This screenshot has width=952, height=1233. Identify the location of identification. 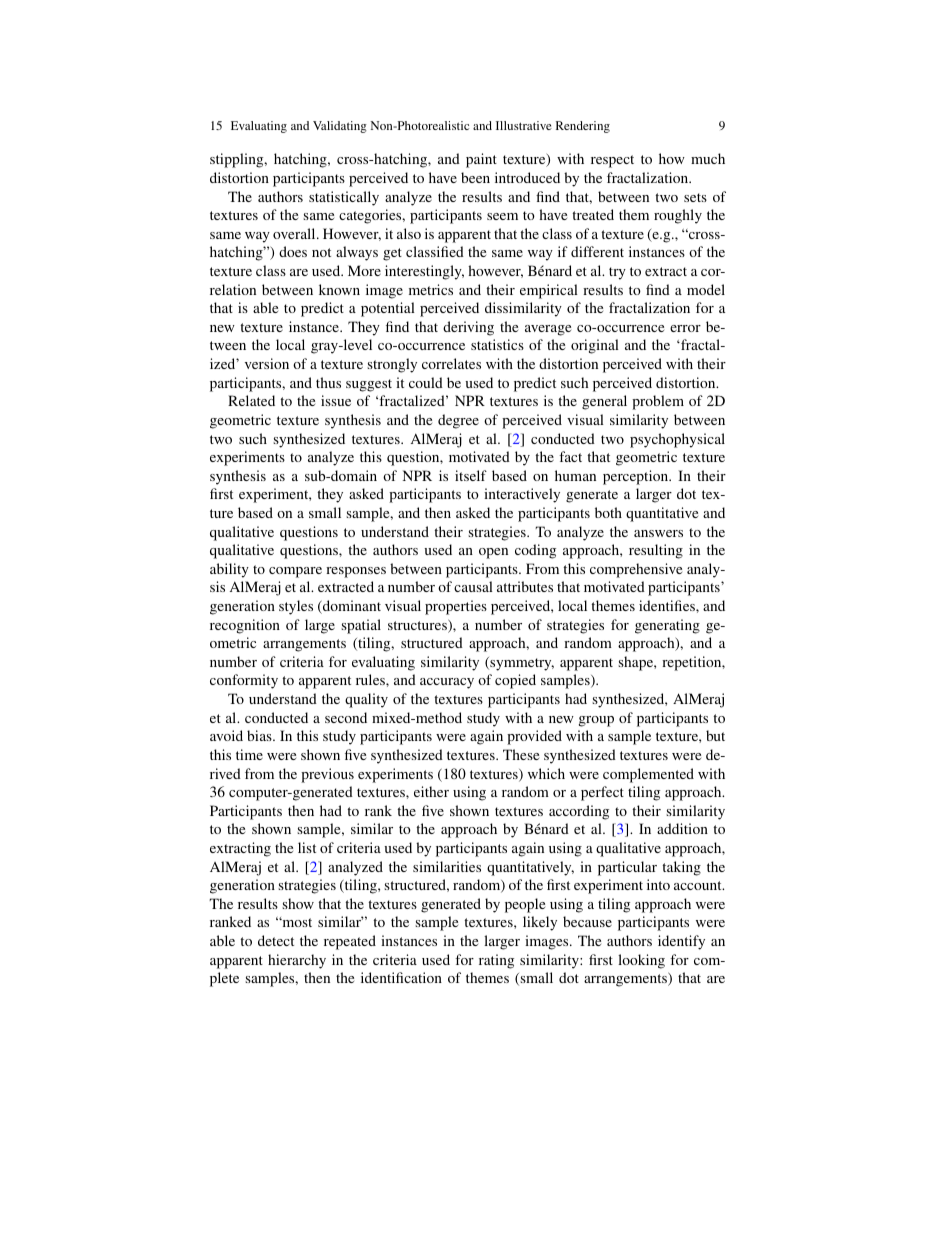
(401, 977).
